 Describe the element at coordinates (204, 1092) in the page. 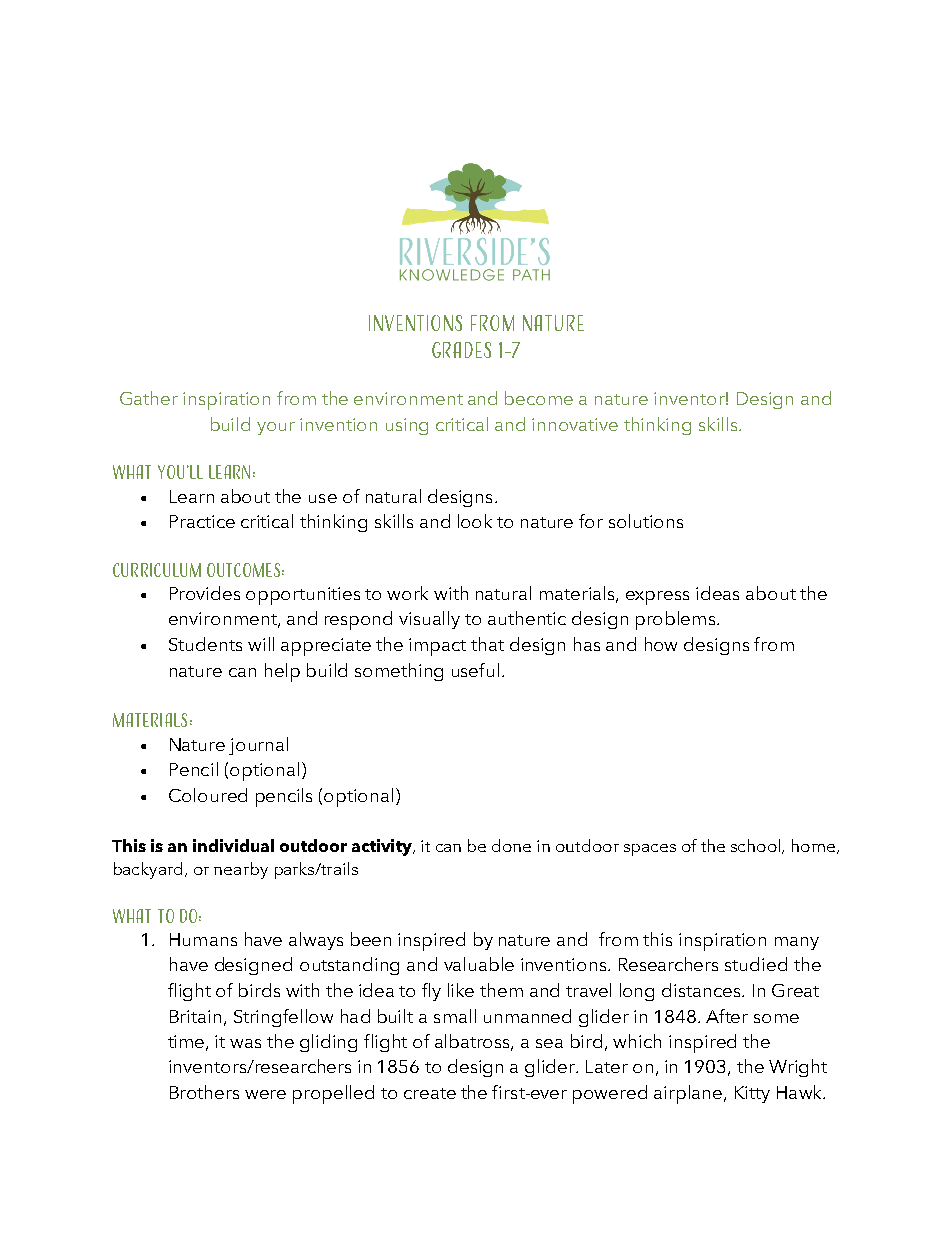

I see `Brothers` at that location.
